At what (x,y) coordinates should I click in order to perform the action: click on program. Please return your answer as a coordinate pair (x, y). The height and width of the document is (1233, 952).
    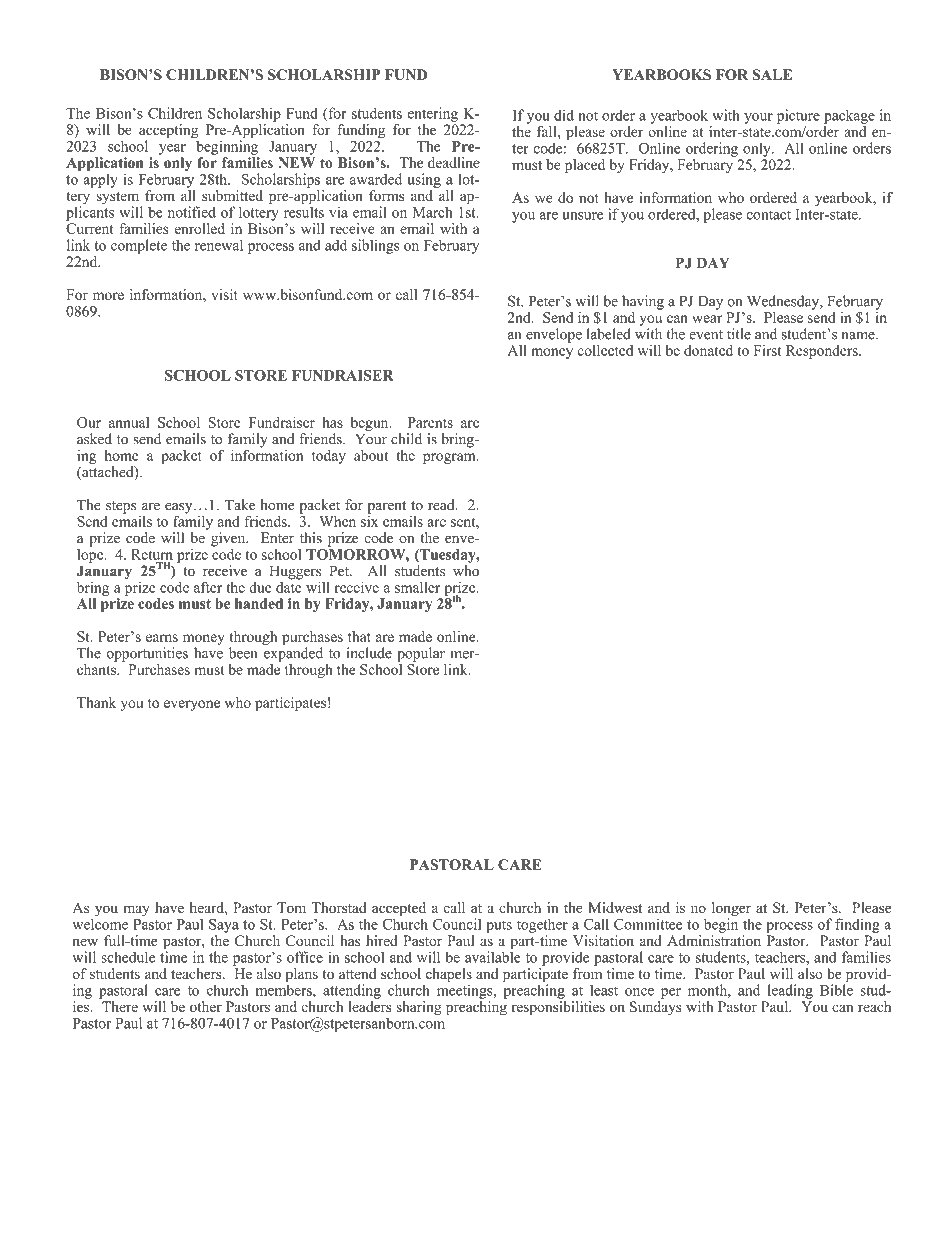
    Looking at the image, I should click on (450, 458).
